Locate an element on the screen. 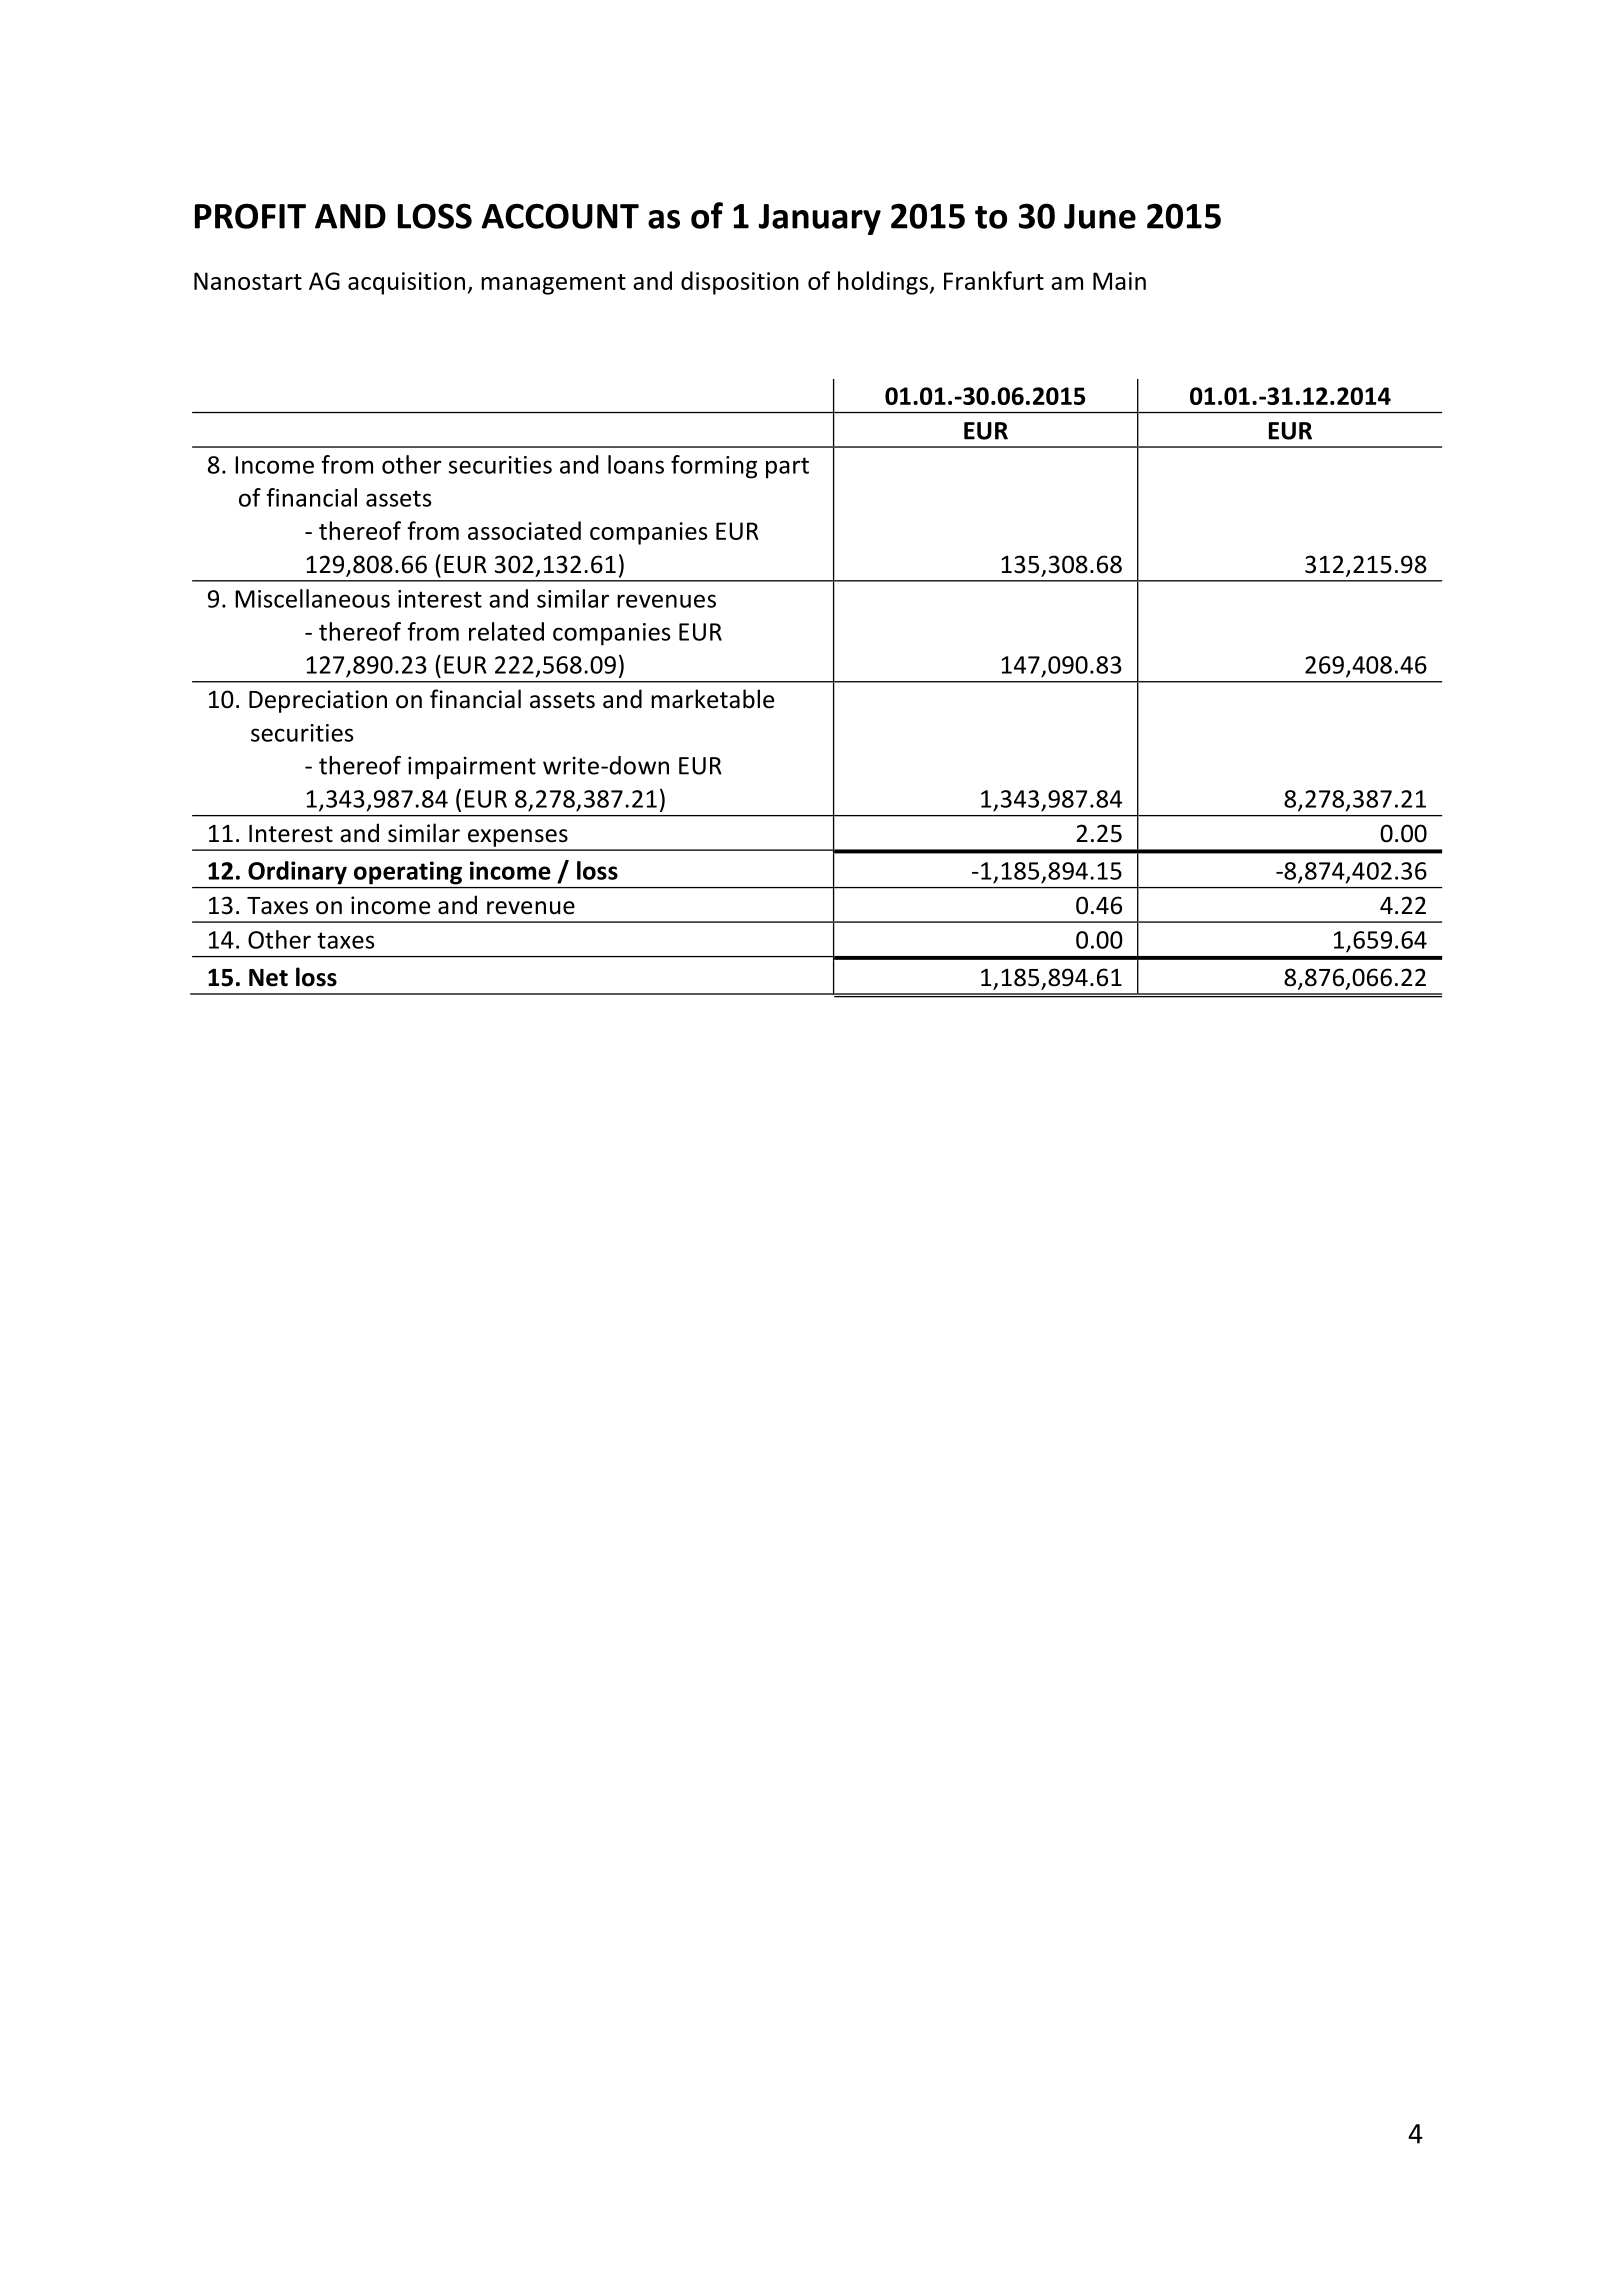 The height and width of the screenshot is (2284, 1615). forming is located at coordinates (714, 467).
